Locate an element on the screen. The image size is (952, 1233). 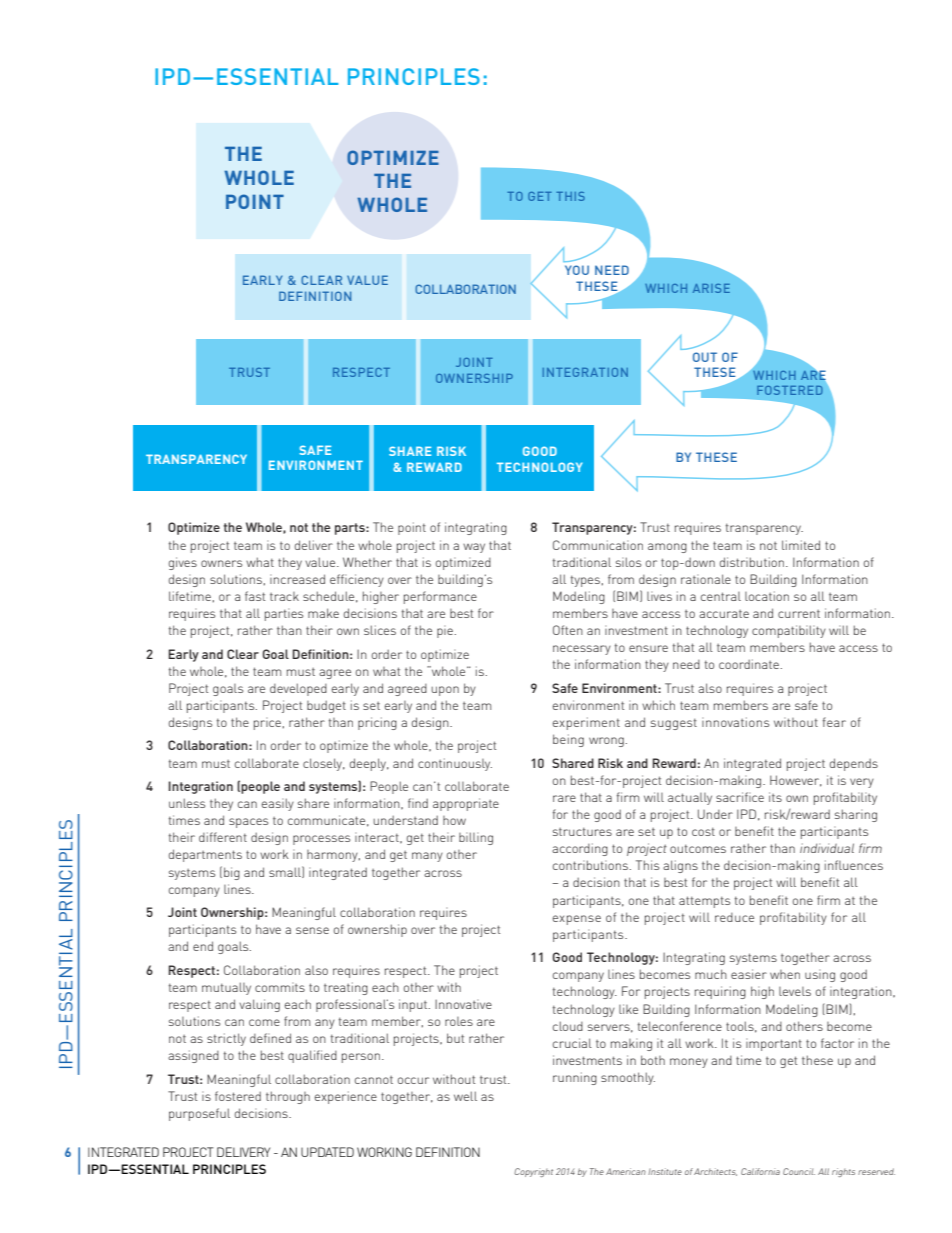
way is located at coordinates (474, 548).
